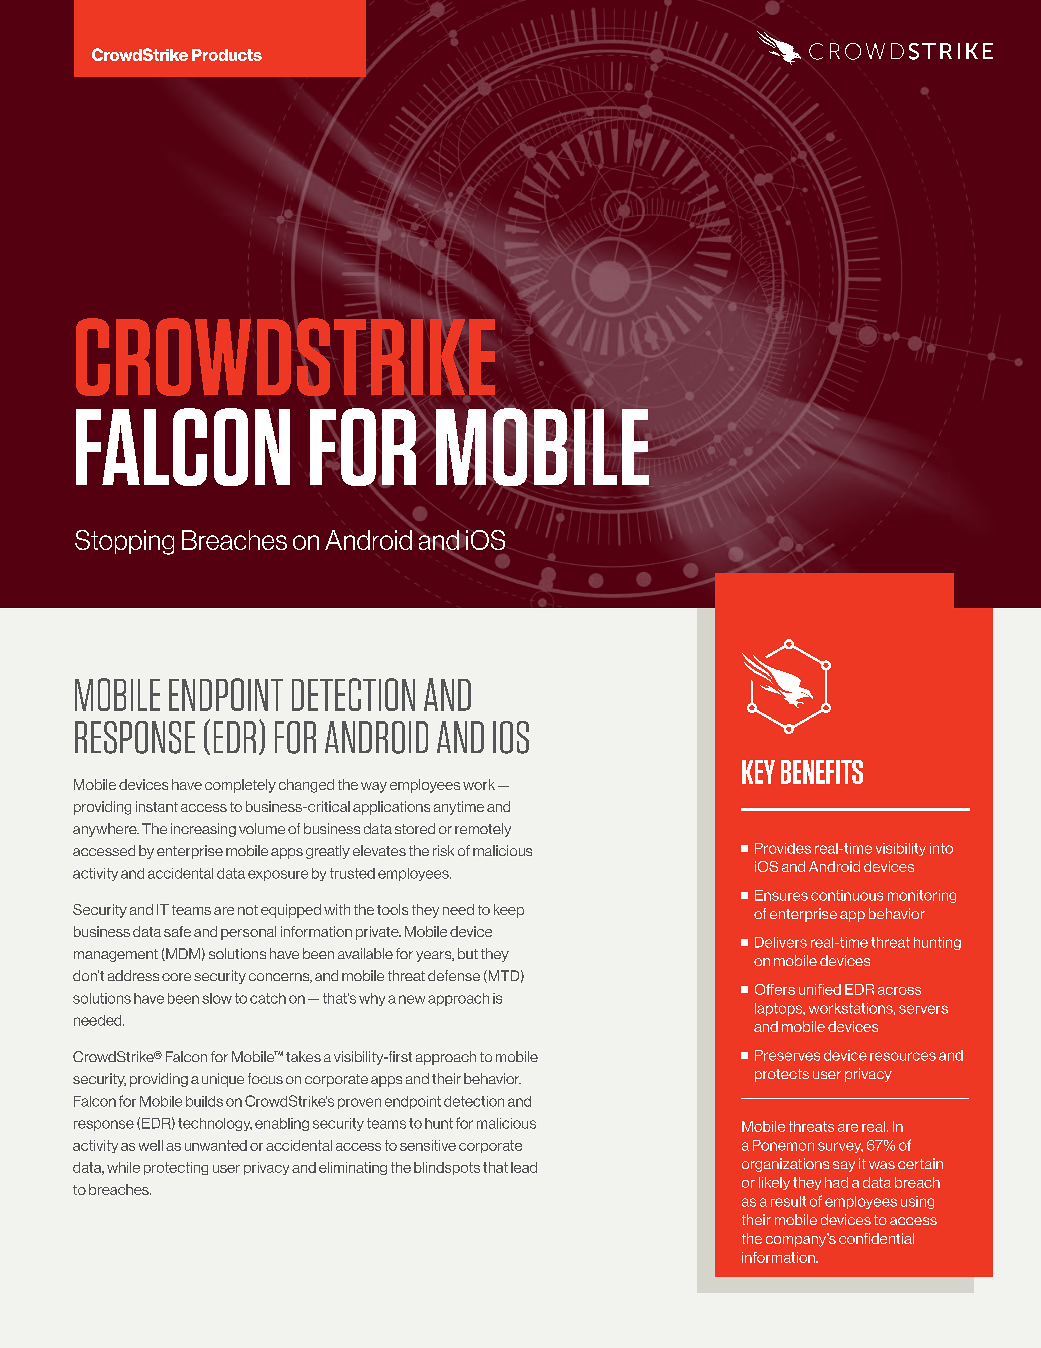 The image size is (1041, 1348). Describe the element at coordinates (124, 542) in the screenshot. I see `Stopping` at that location.
